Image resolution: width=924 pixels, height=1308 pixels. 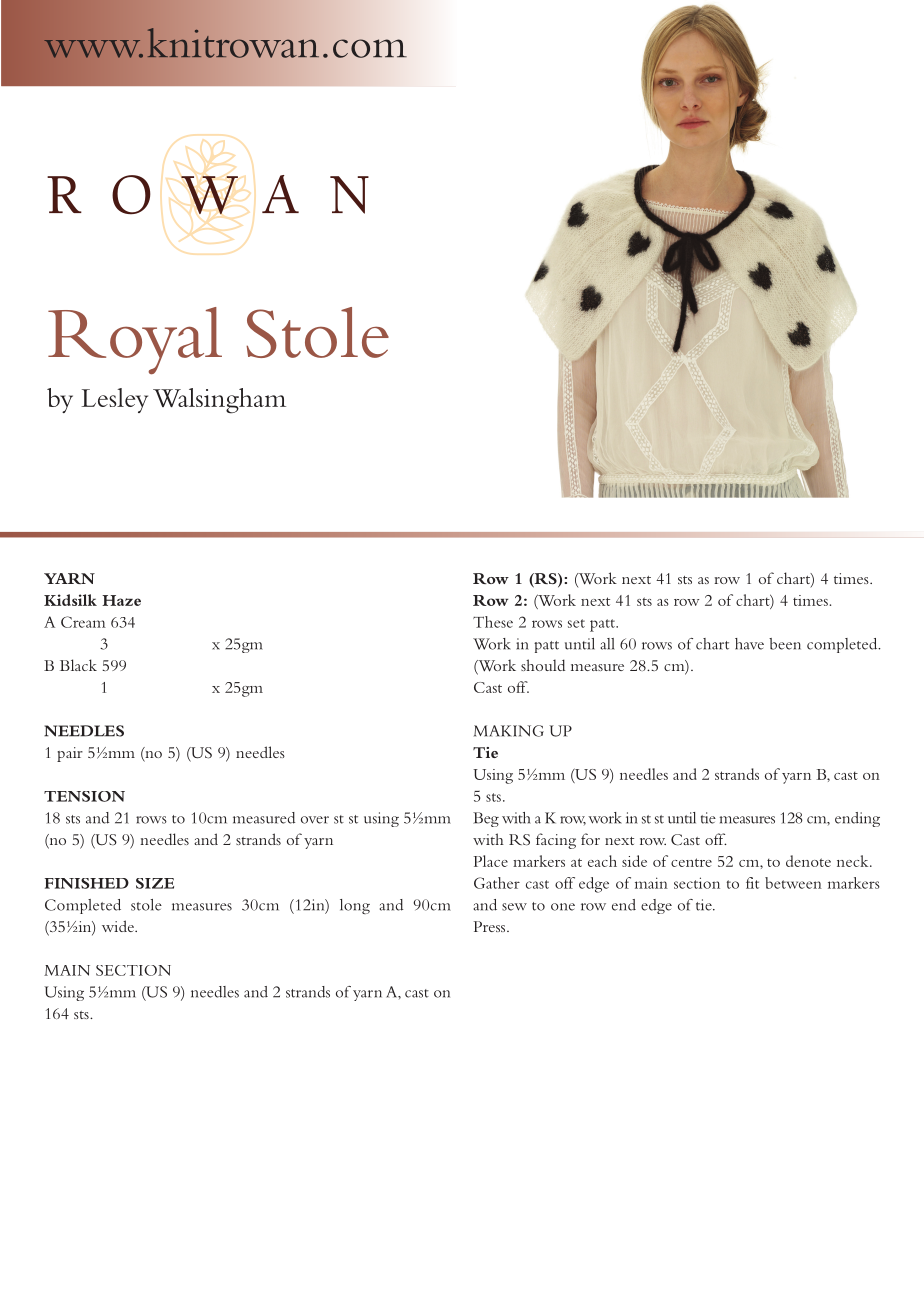 What do you see at coordinates (135, 341) in the screenshot?
I see `Royal` at bounding box center [135, 341].
